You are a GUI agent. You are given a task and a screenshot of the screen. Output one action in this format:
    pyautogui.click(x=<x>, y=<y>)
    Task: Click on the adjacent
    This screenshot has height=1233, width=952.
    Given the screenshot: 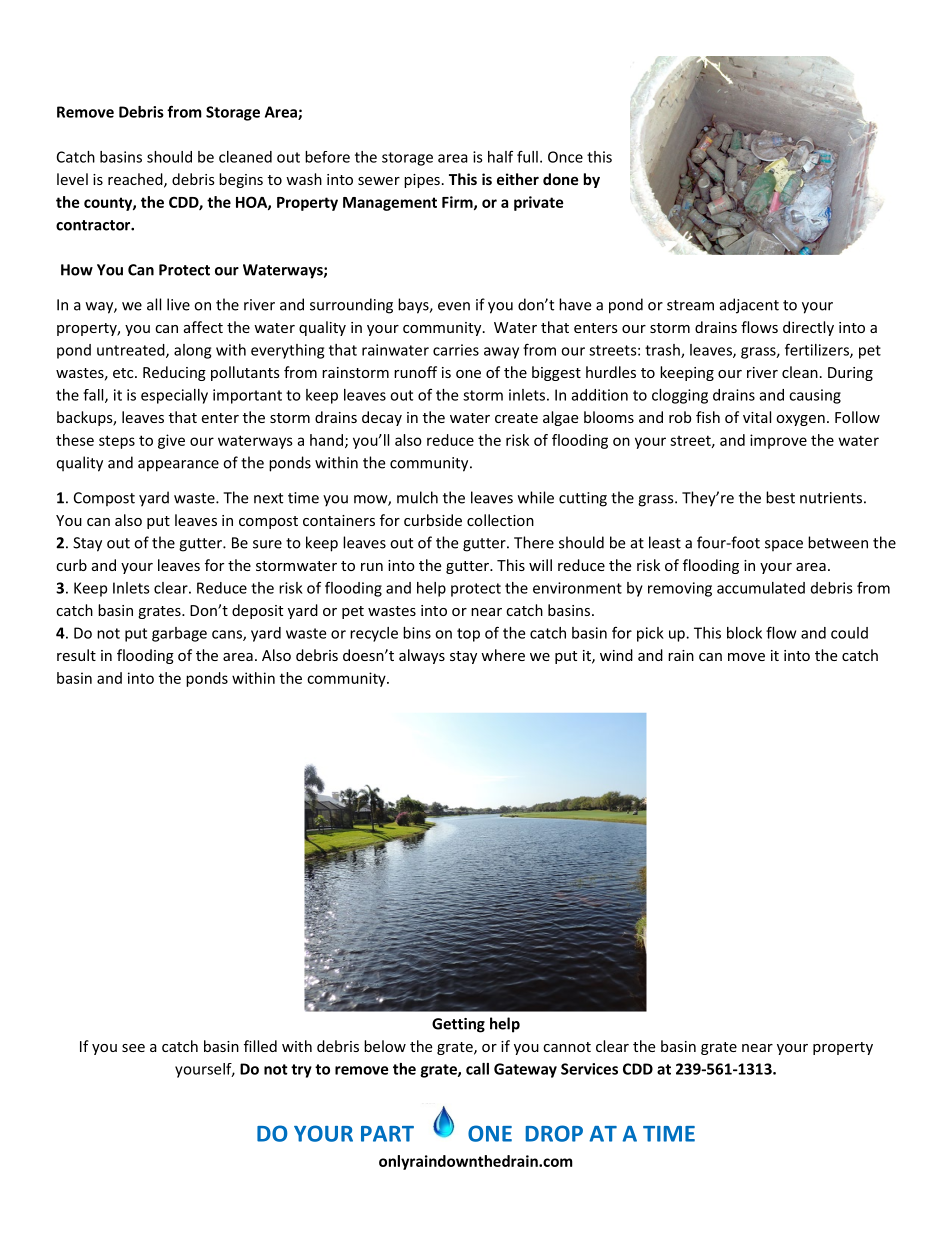 What is the action you would take?
    pyautogui.click(x=749, y=306)
